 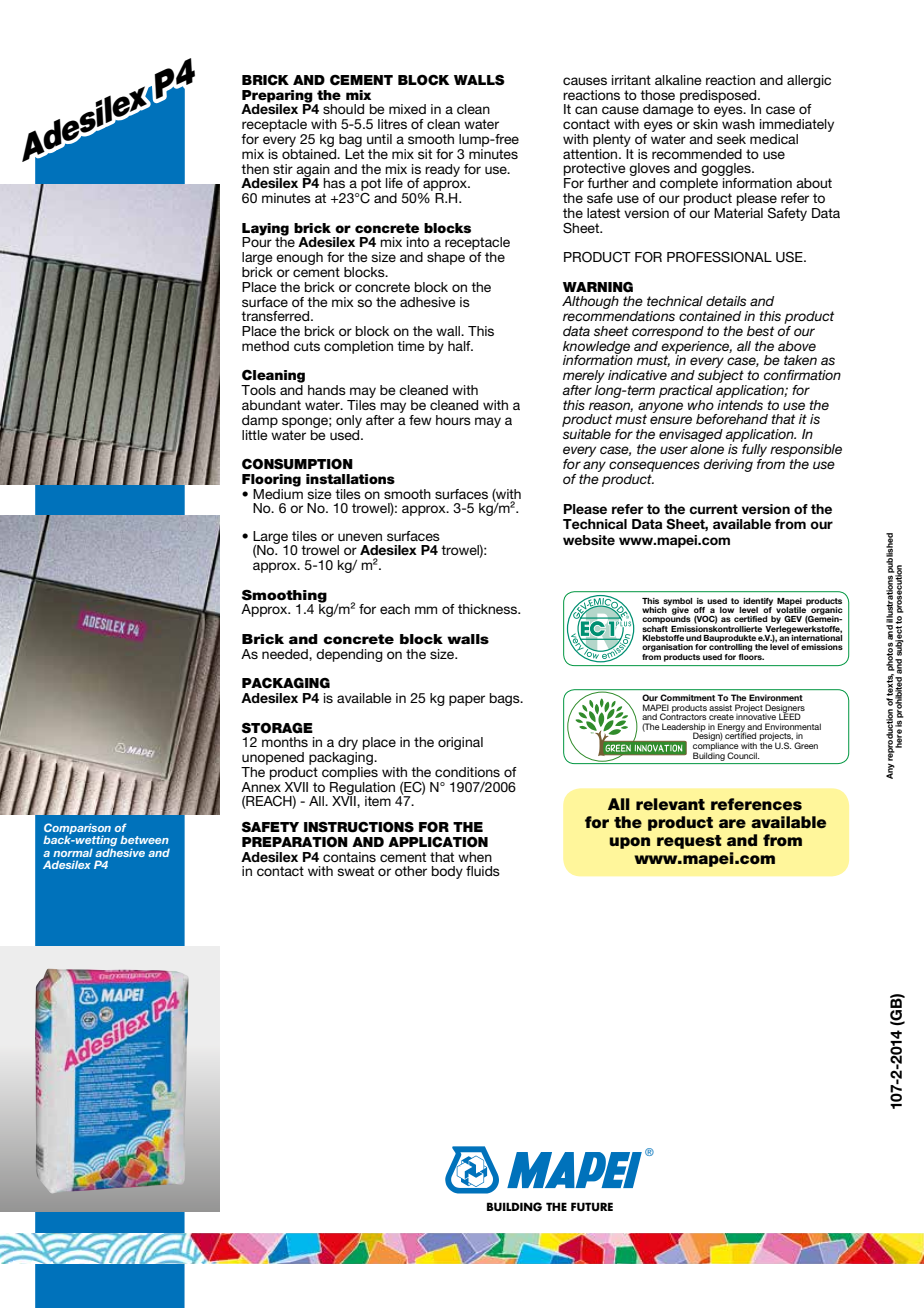 I want to click on thickness, so click(x=488, y=609).
